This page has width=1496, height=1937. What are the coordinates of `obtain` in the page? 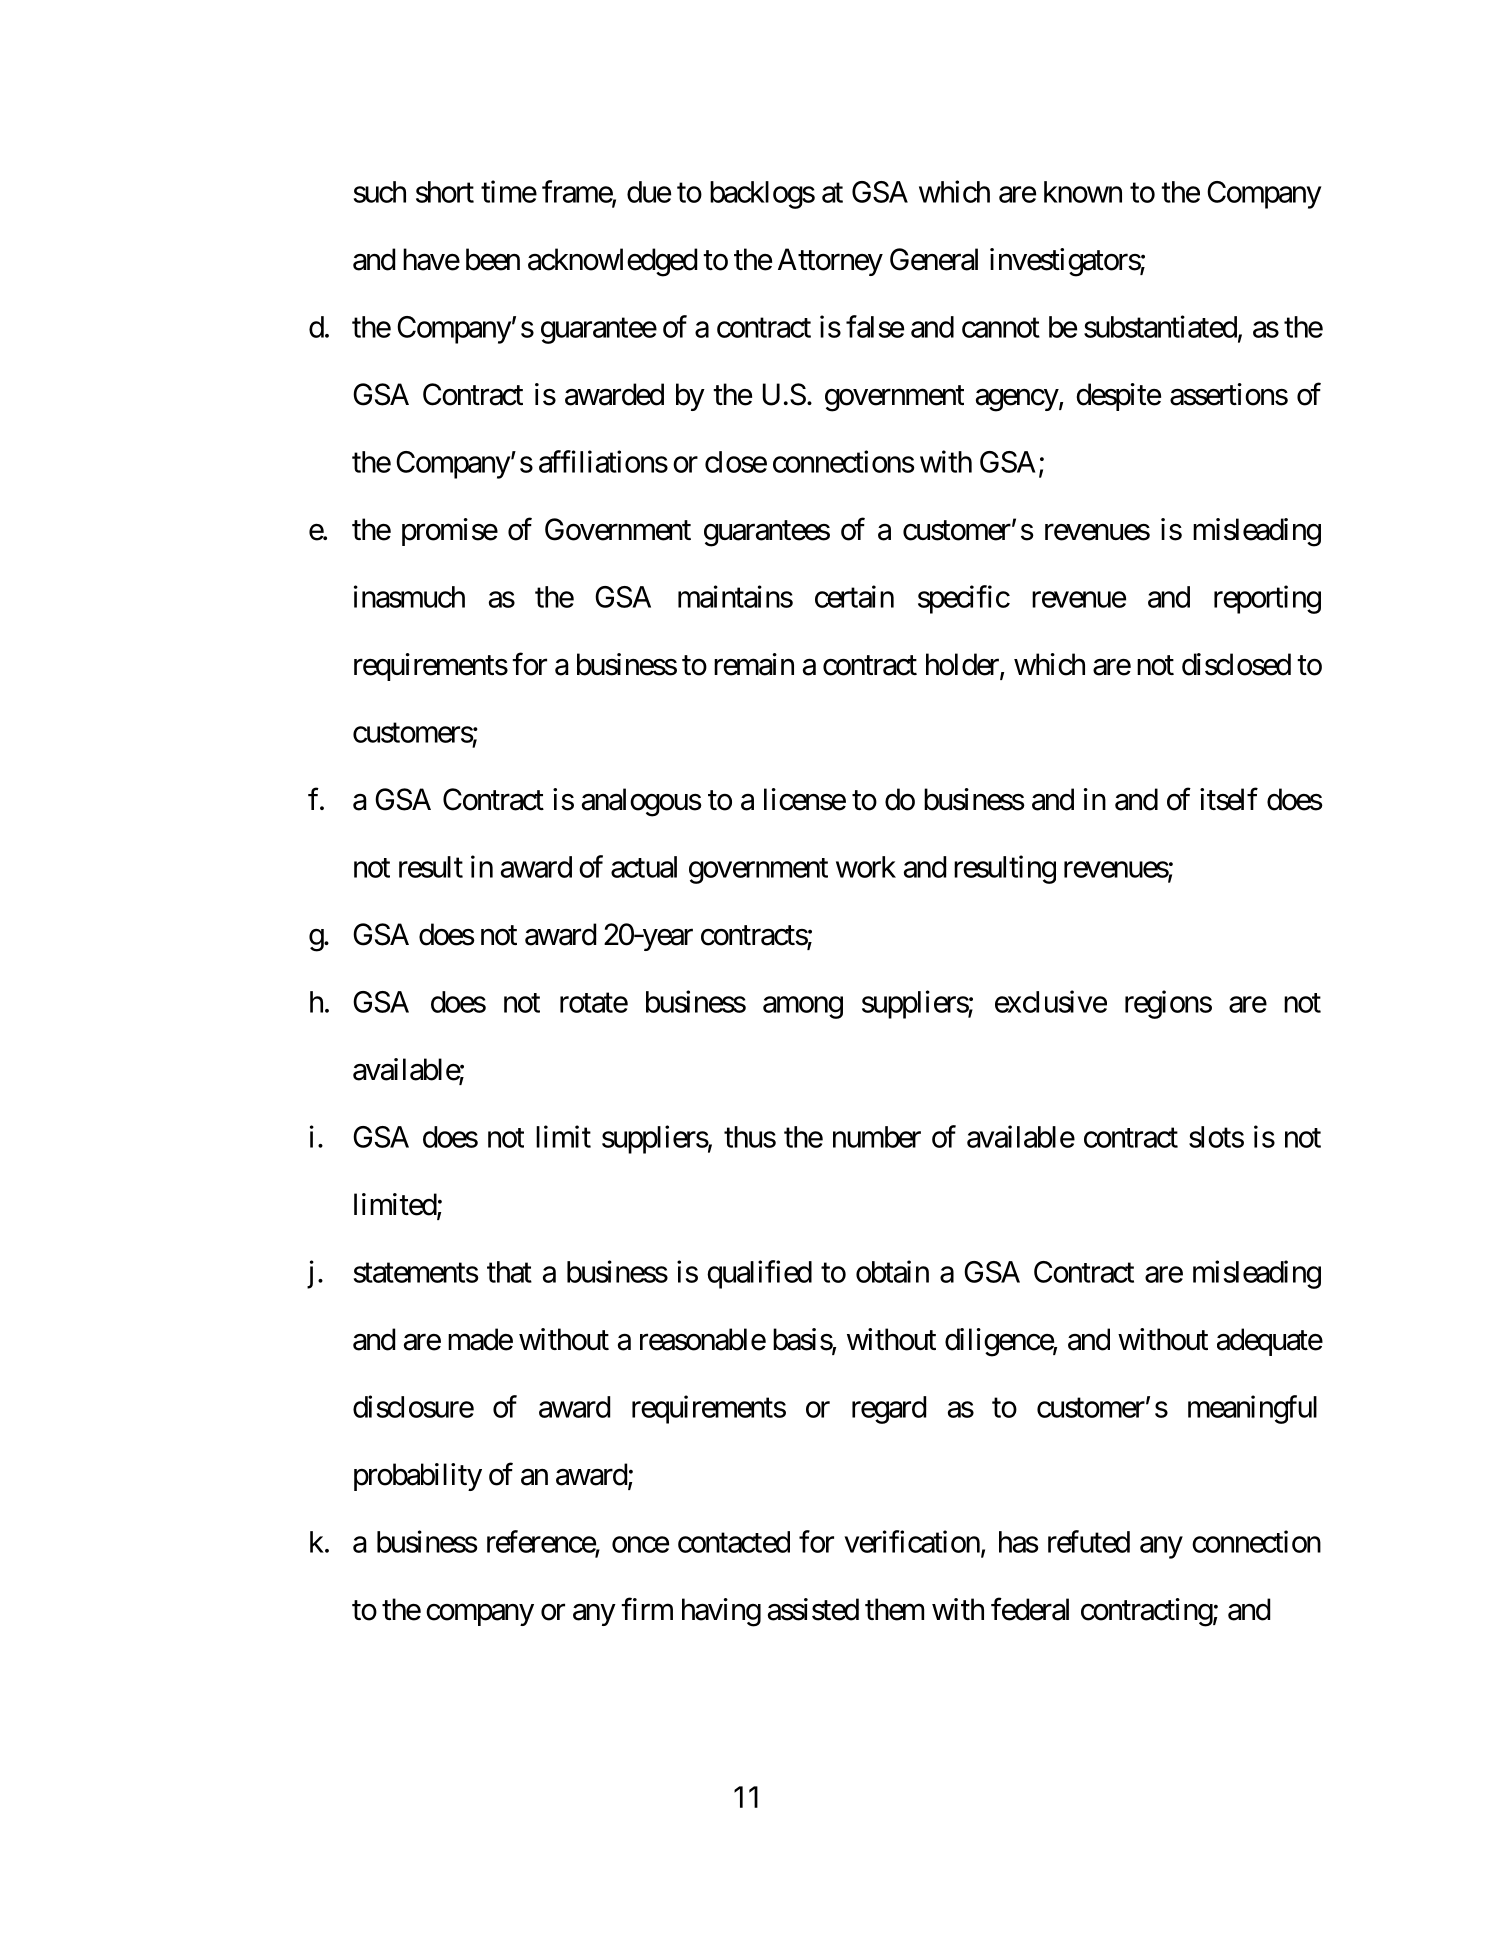 It's located at (892, 1271).
